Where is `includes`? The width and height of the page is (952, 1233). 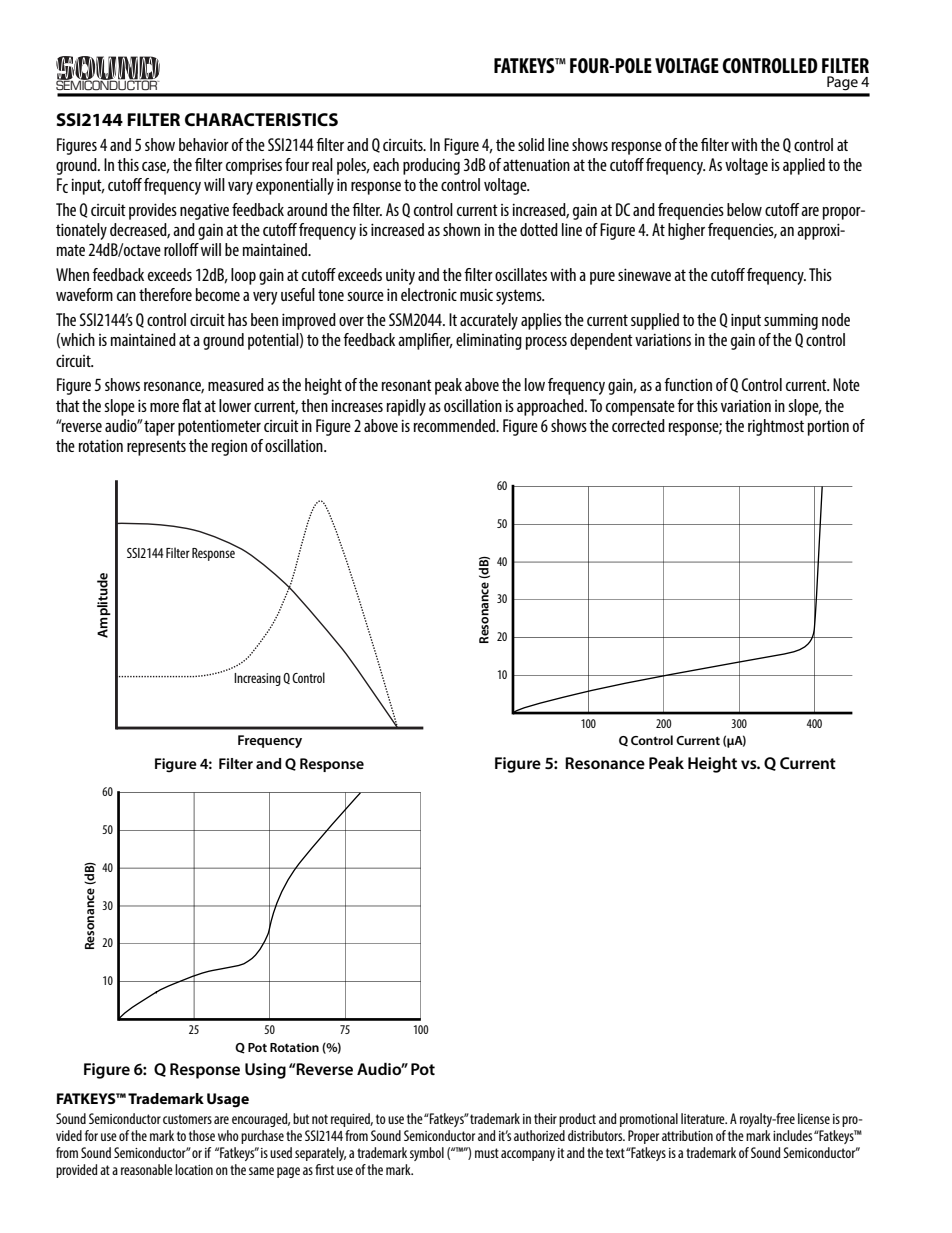 includes is located at coordinates (792, 1135).
